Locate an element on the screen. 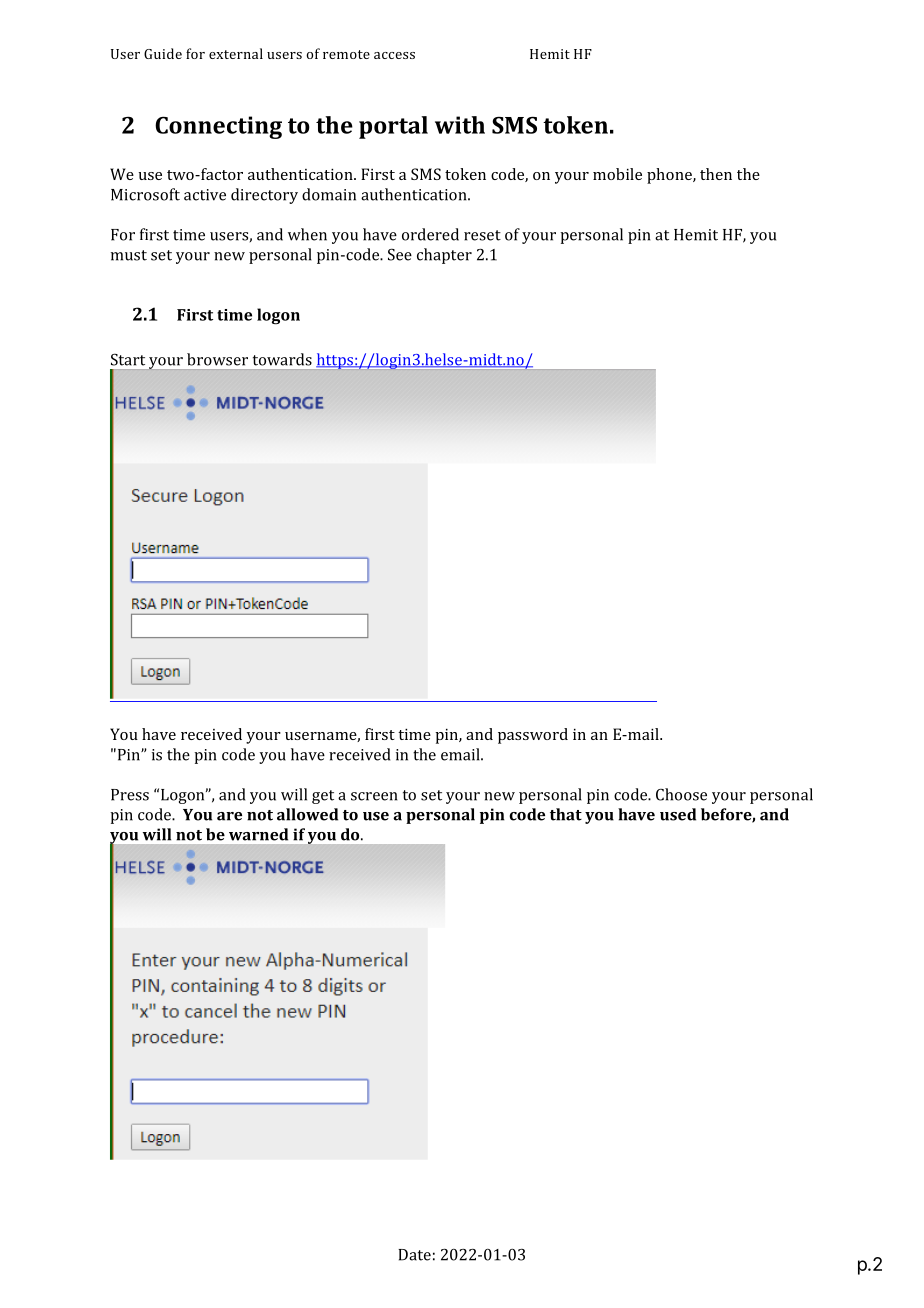  password is located at coordinates (533, 736).
